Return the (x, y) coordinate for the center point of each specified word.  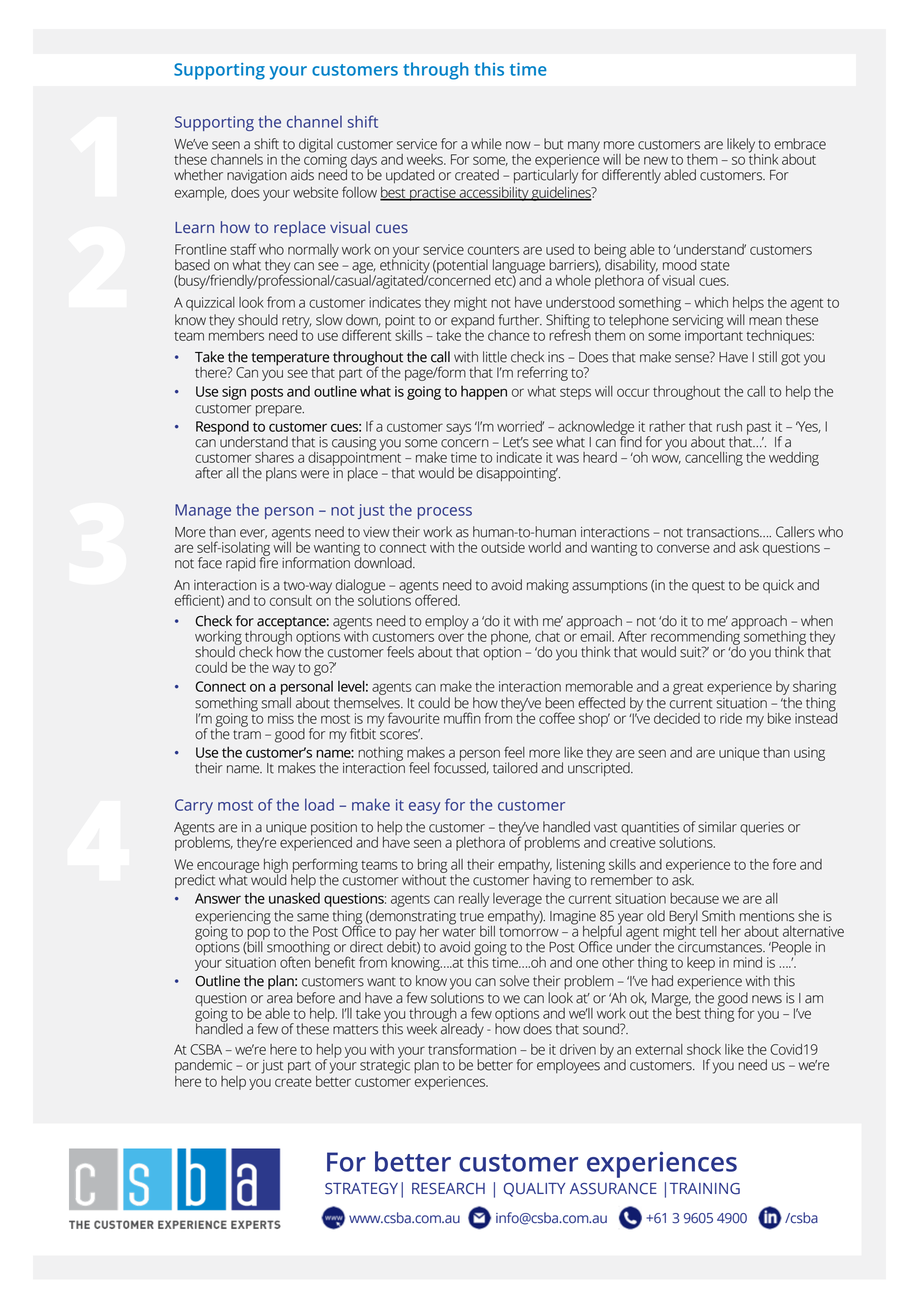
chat (547, 636)
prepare (280, 410)
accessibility (494, 194)
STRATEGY (361, 1189)
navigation (257, 177)
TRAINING (705, 1189)
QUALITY (534, 1190)
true (472, 917)
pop (258, 935)
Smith (718, 916)
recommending (695, 639)
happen (484, 393)
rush (729, 426)
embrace (800, 144)
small (276, 703)
